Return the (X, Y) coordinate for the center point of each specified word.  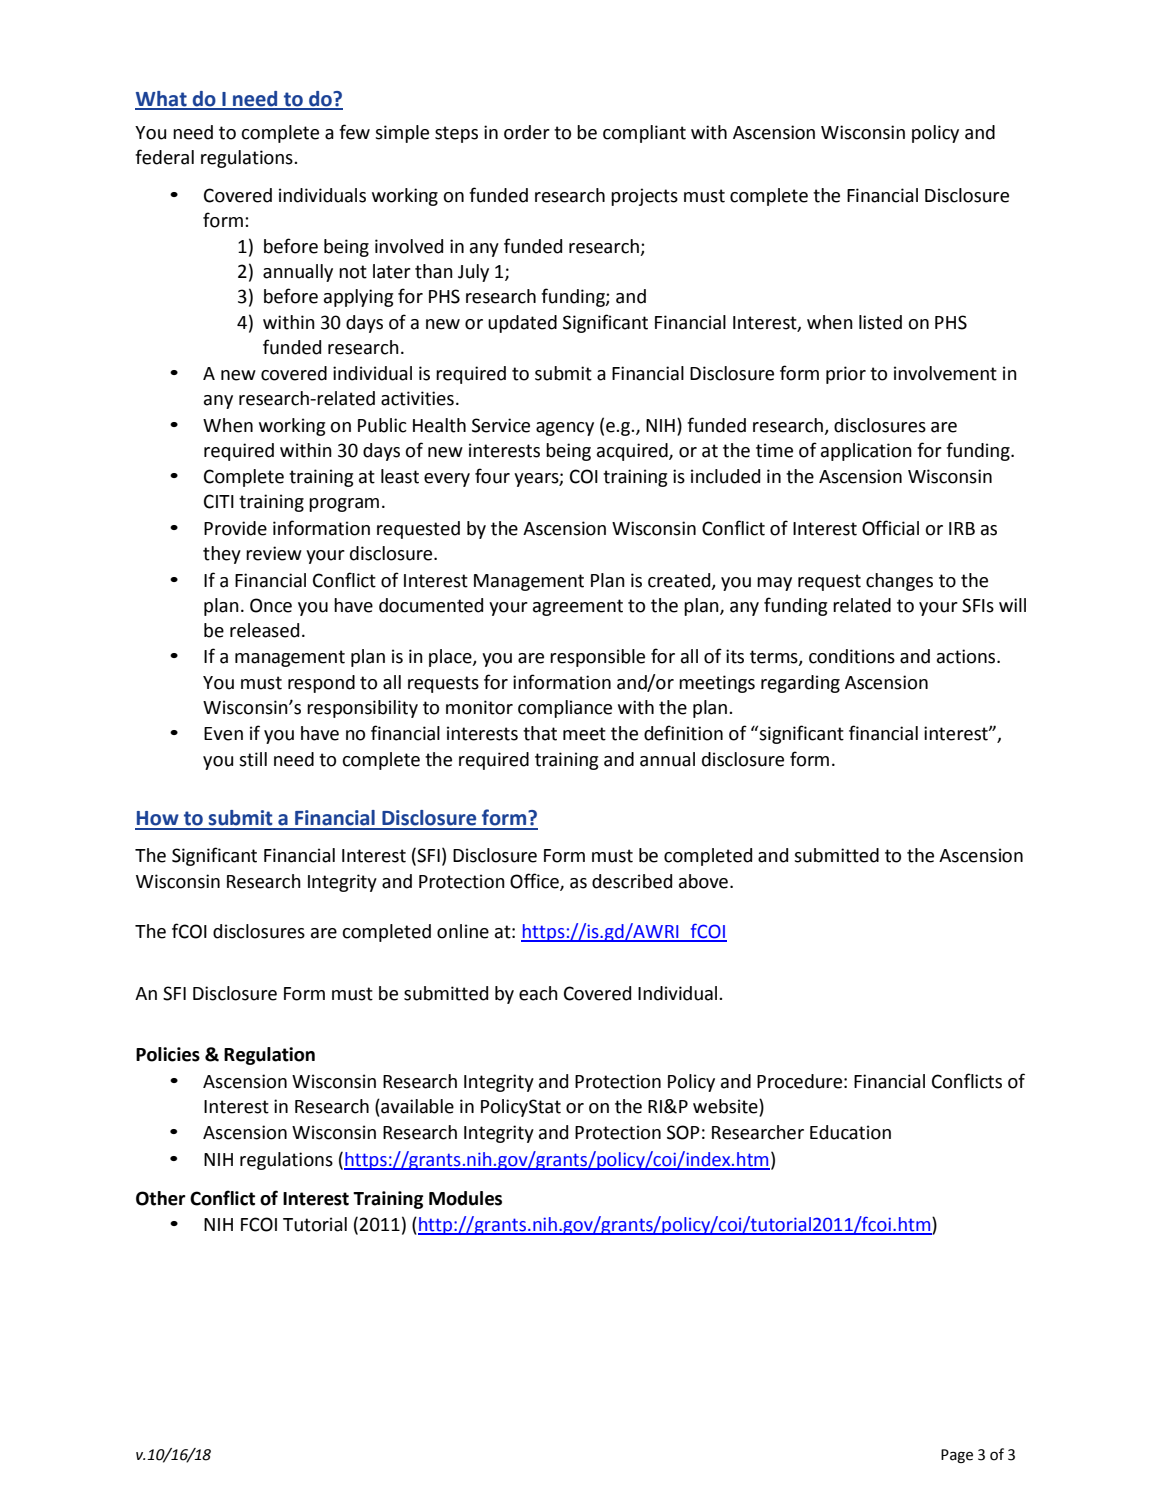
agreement (578, 607)
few (354, 132)
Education (850, 1132)
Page (957, 1456)
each (538, 993)
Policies (168, 1054)
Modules (465, 1198)
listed (880, 322)
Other (161, 1198)
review (274, 553)
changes (899, 582)
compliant (644, 134)
